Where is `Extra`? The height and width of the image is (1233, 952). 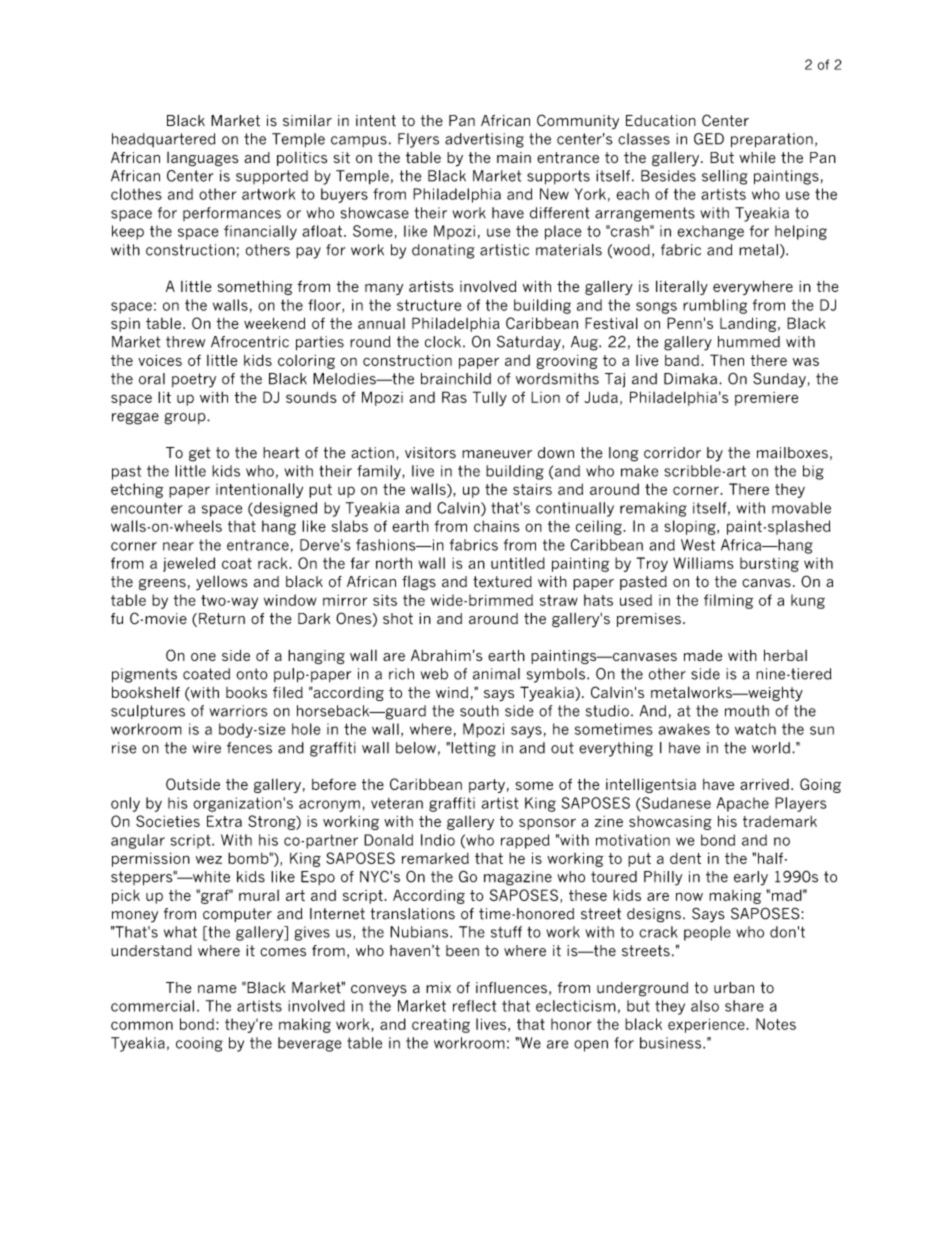
Extra is located at coordinates (224, 821).
